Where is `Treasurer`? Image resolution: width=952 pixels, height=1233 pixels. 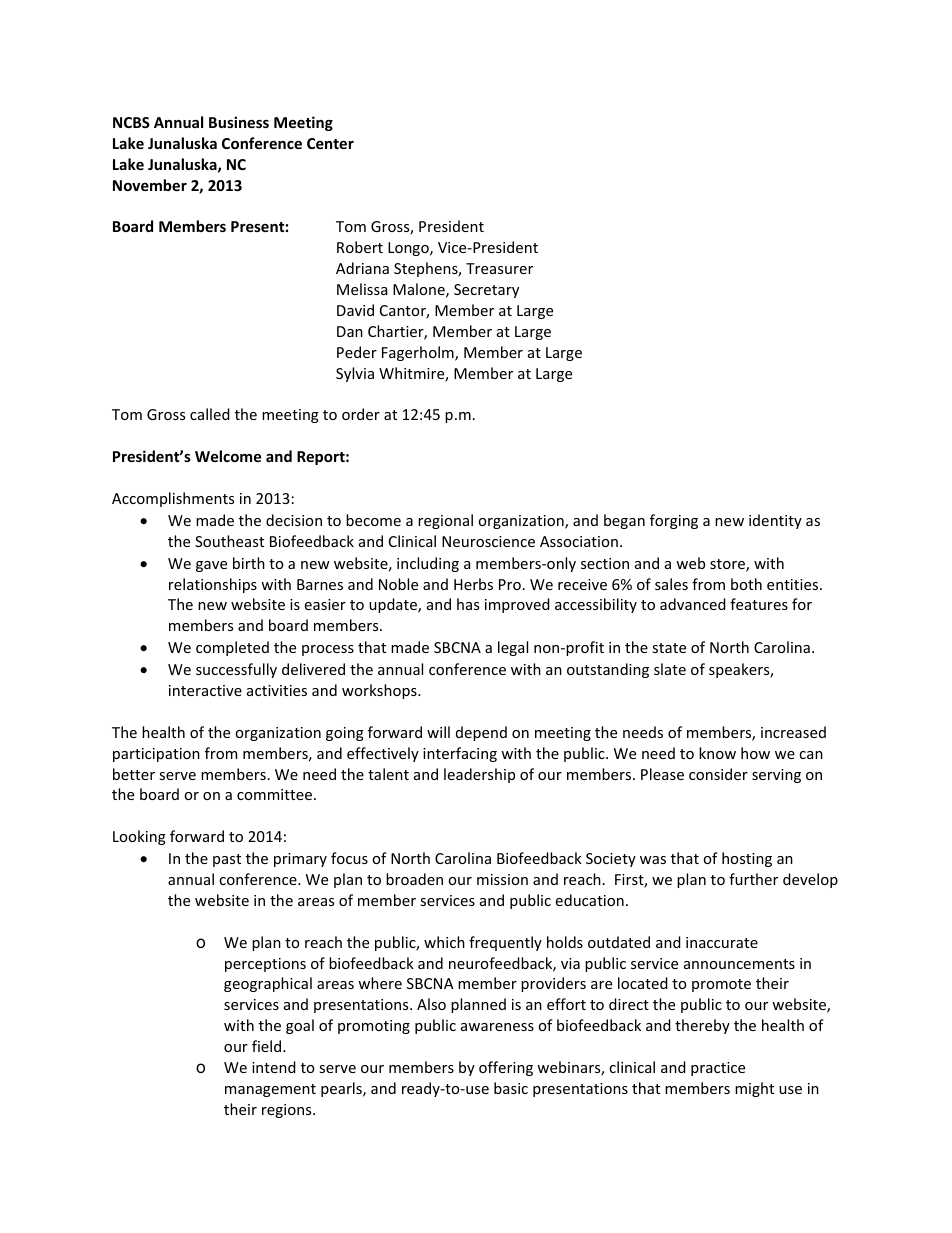 Treasurer is located at coordinates (499, 268).
